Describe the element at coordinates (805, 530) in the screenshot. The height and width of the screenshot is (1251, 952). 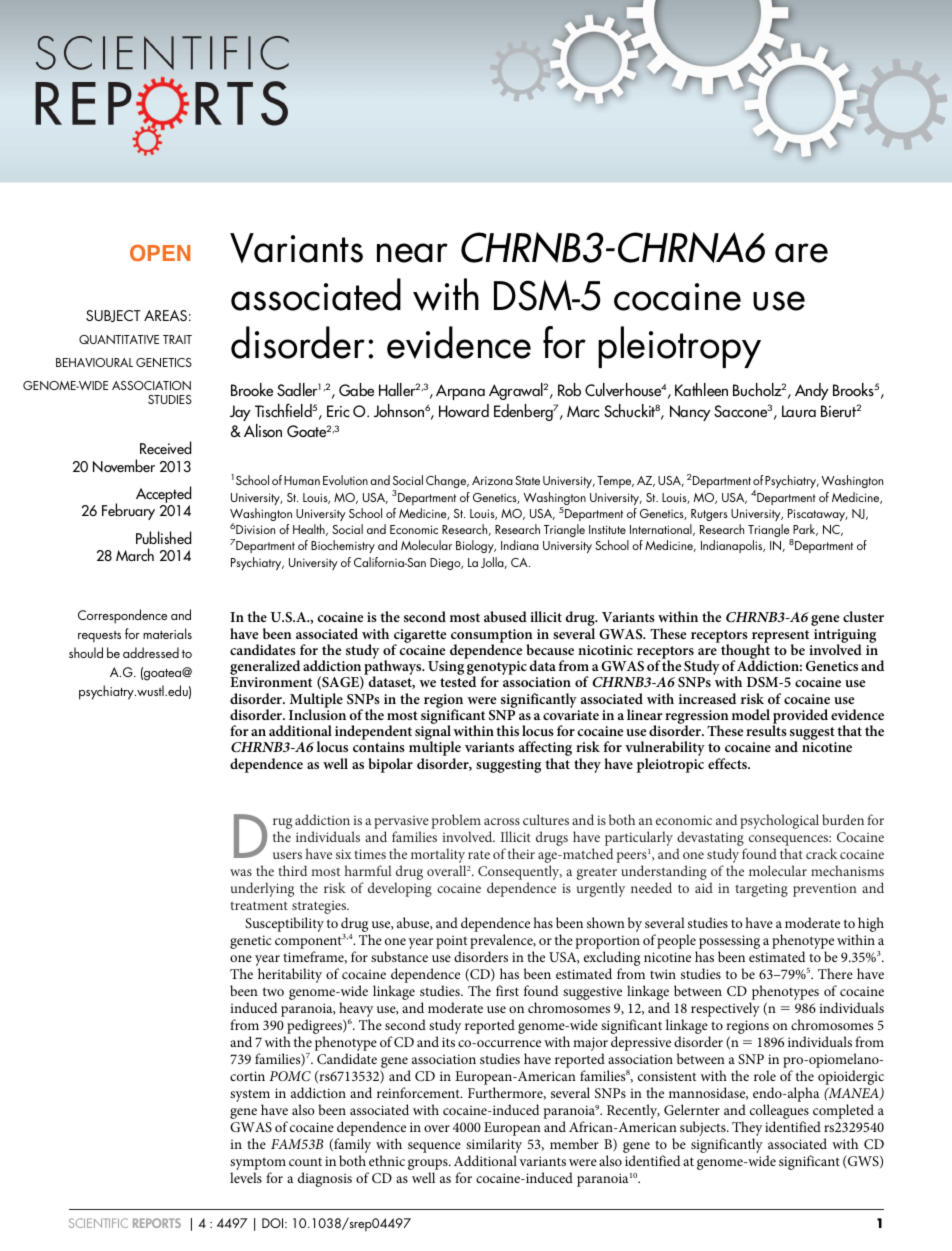
I see `Park` at that location.
